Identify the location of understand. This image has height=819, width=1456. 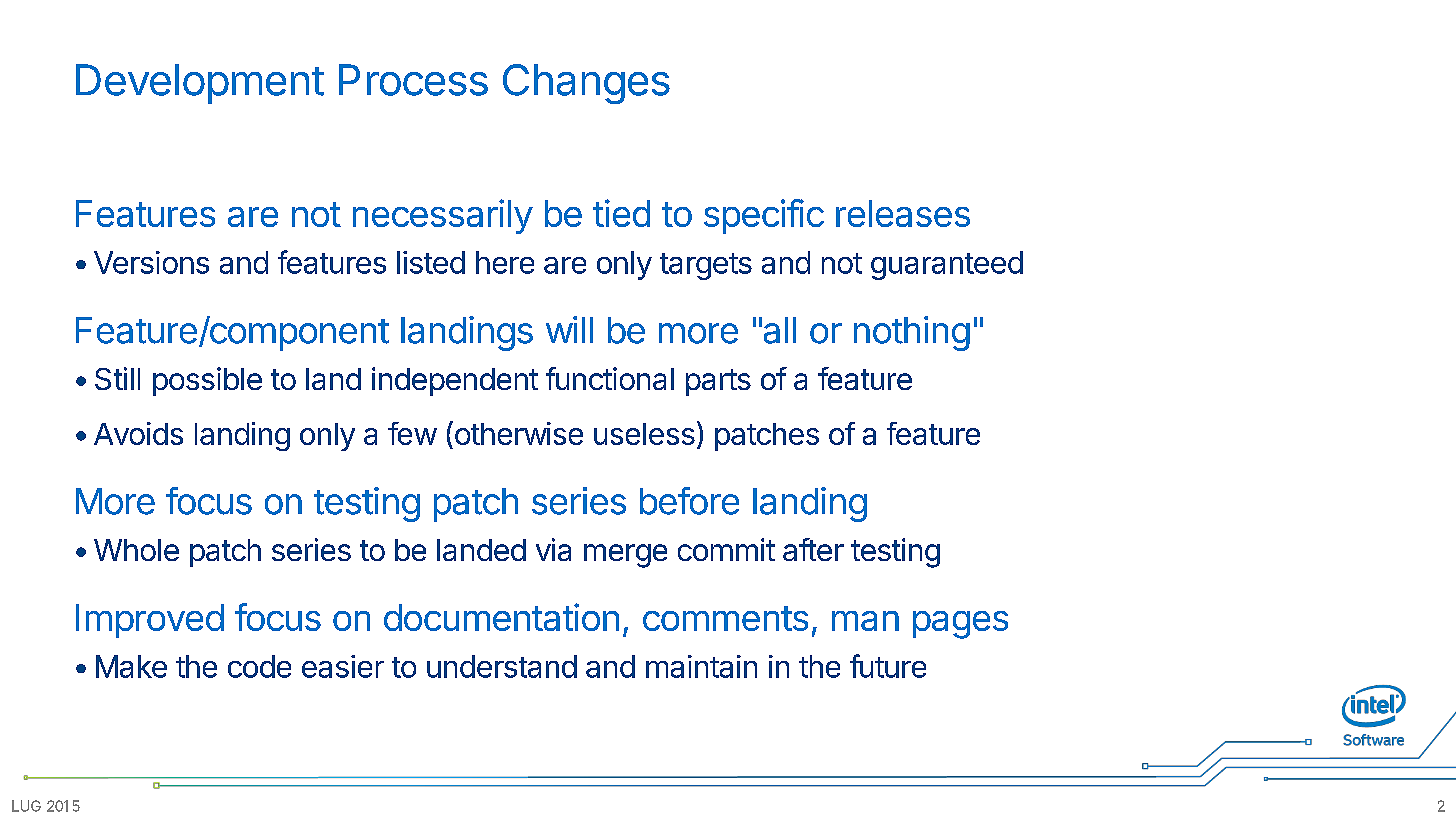
(502, 666).
